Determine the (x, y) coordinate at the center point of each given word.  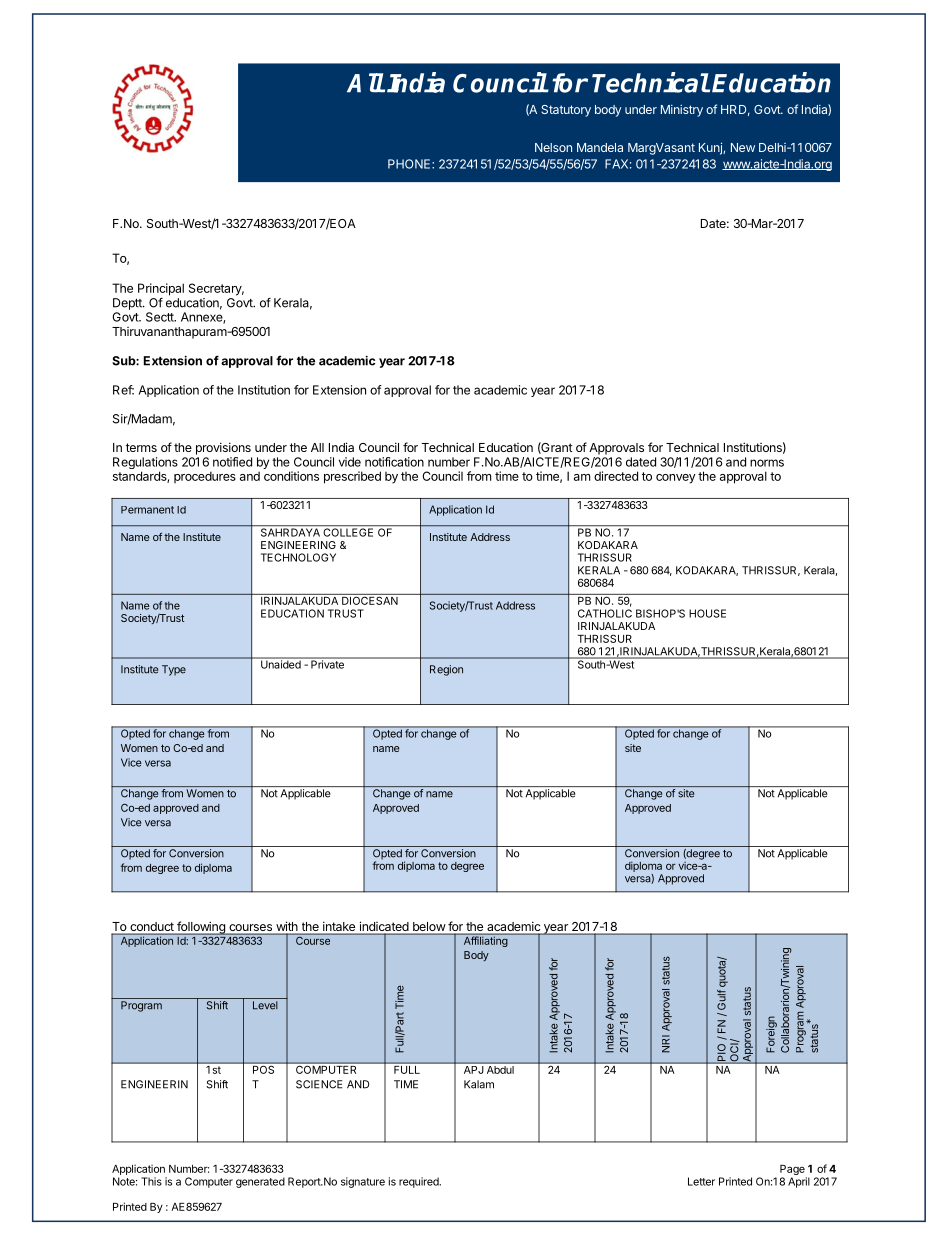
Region (446, 670)
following (201, 928)
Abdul (500, 1068)
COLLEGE (348, 531)
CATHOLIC (605, 613)
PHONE (410, 164)
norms (767, 463)
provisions (223, 448)
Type (174, 670)
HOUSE (707, 613)
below (428, 928)
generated (260, 1182)
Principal (161, 289)
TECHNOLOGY (298, 557)
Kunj (711, 148)
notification (394, 462)
